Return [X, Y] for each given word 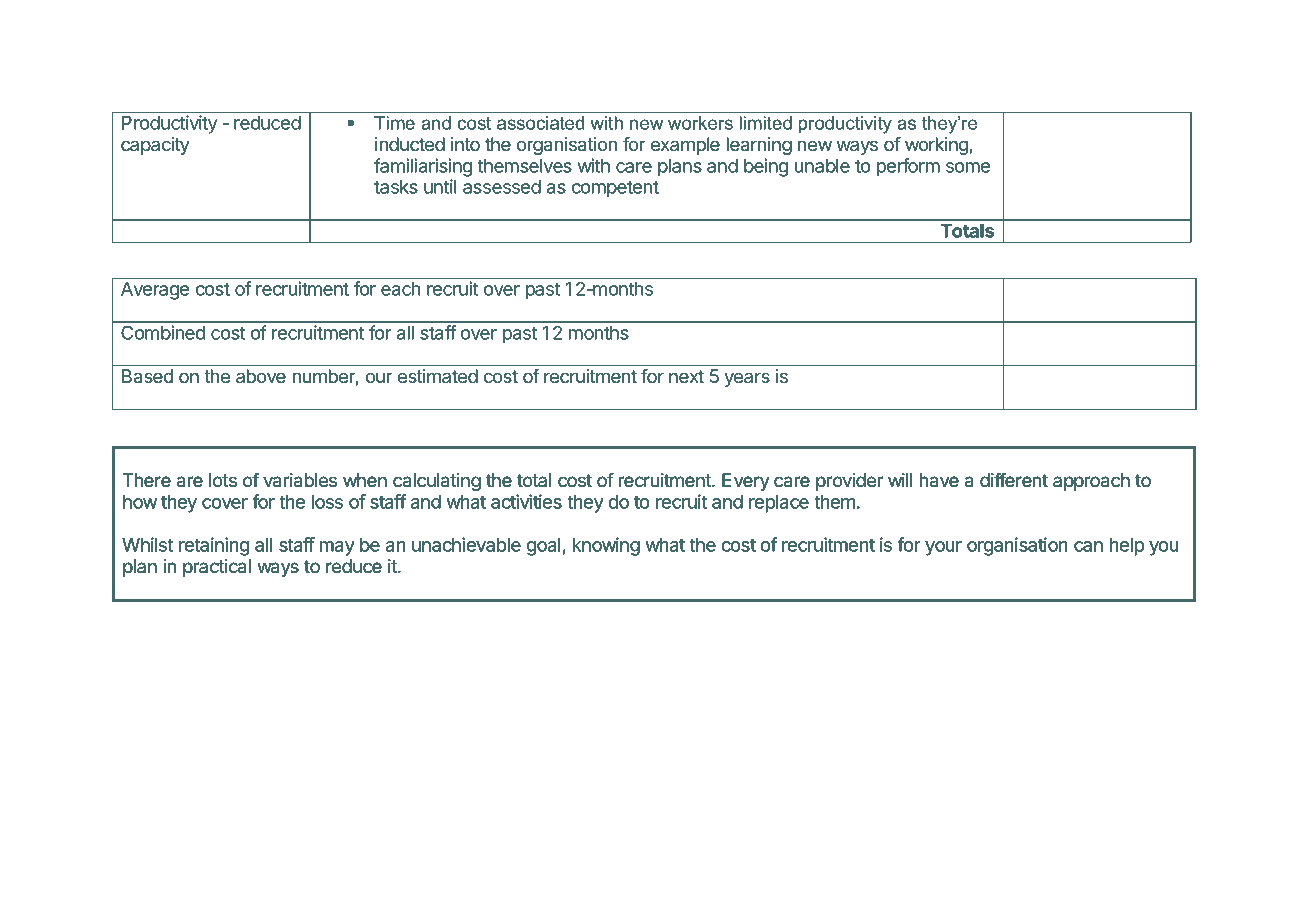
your [943, 548]
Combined [163, 332]
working [937, 146]
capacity [155, 146]
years [747, 379]
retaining [214, 546]
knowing [606, 546]
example [685, 146]
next [686, 376]
